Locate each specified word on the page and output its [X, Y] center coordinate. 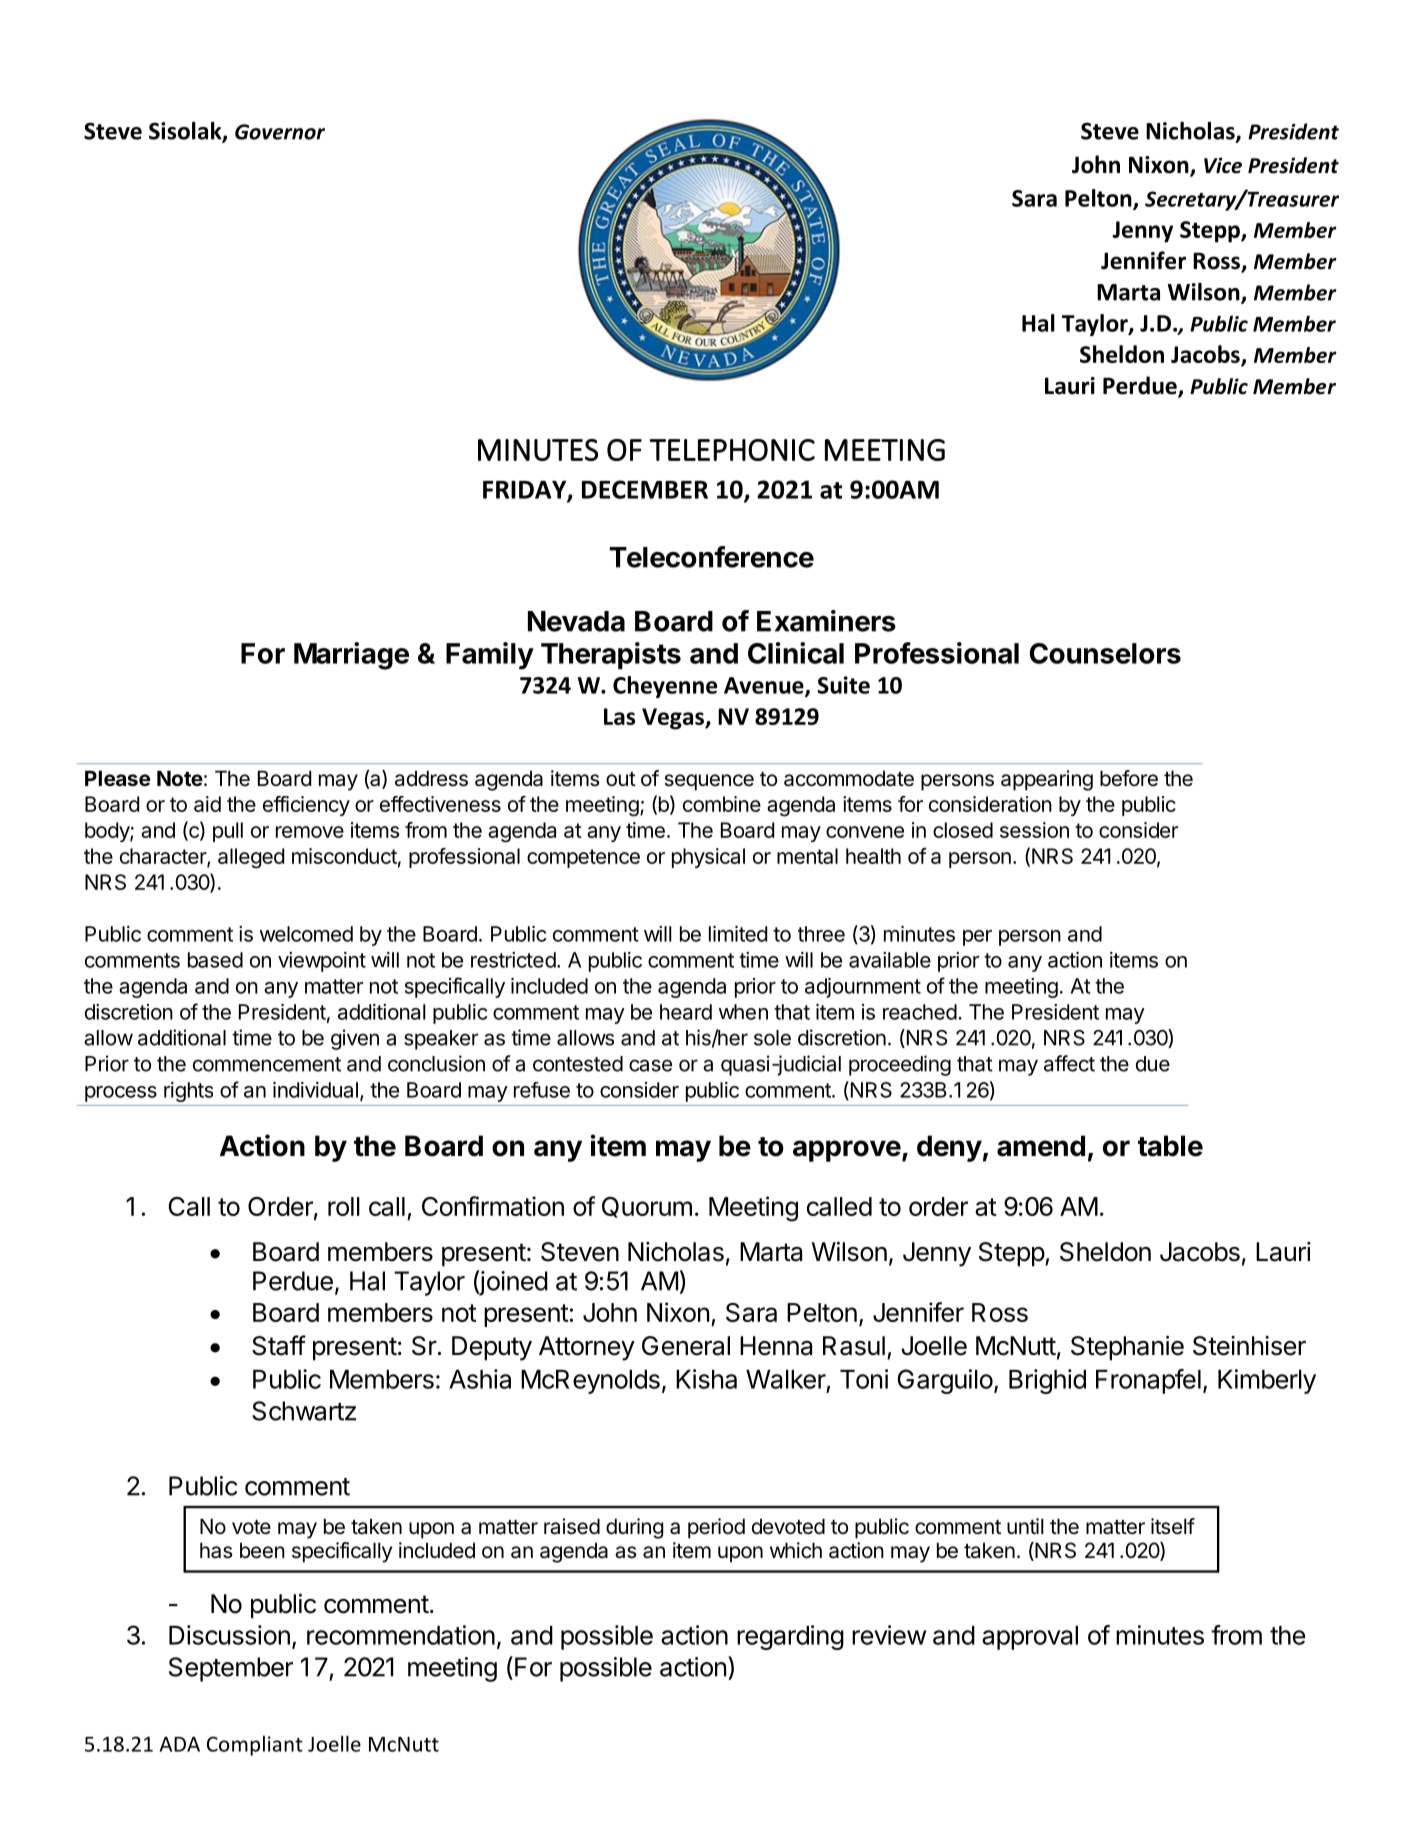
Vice [1223, 165]
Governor [280, 132]
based [215, 960]
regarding [790, 1637]
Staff [279, 1345]
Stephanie [1127, 1348]
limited [738, 934]
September [231, 1669]
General [686, 1346]
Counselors [1105, 653]
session [1034, 830]
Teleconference [711, 557]
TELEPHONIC [732, 450]
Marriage [351, 656]
